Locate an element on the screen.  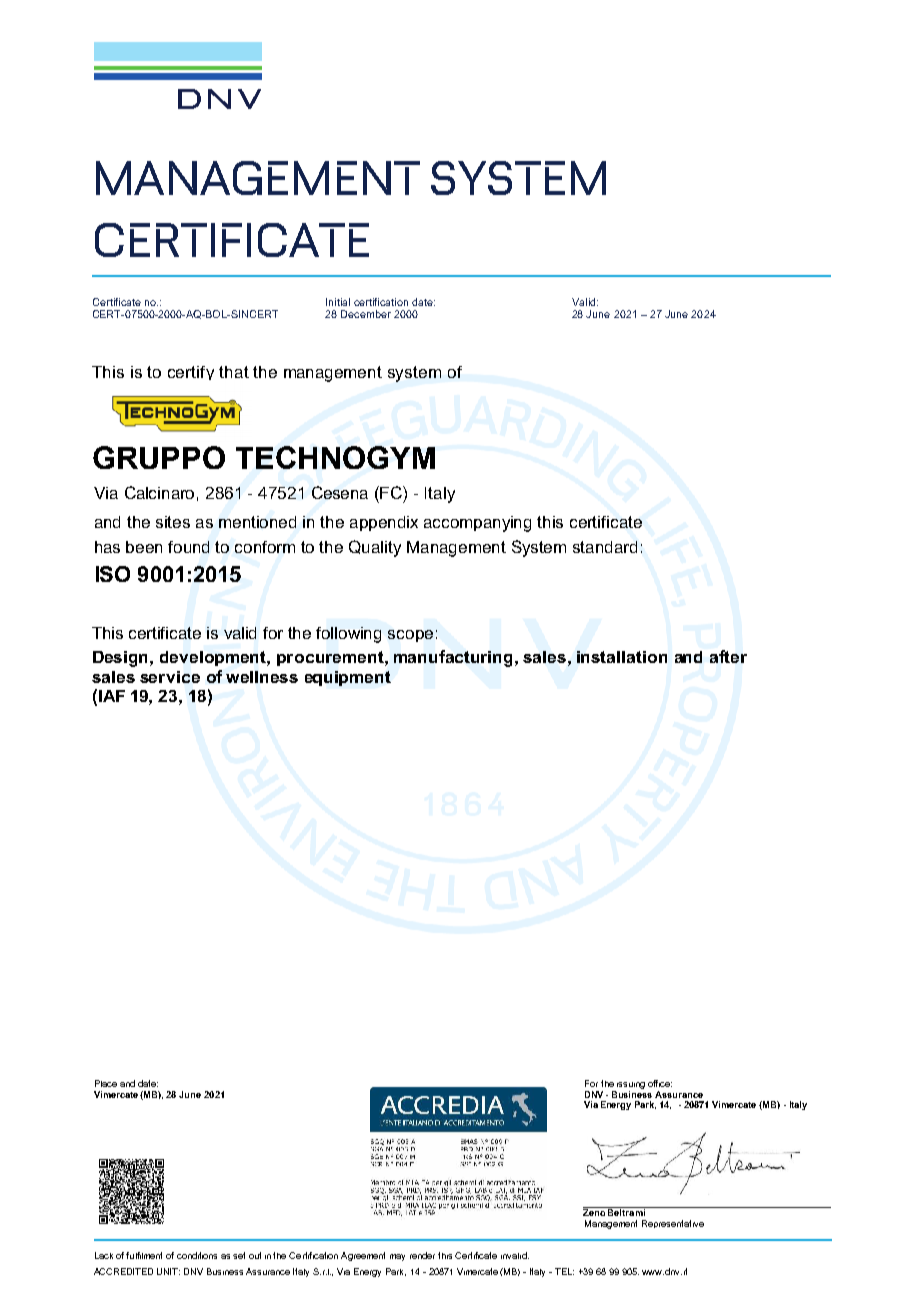
service is located at coordinates (170, 677).
